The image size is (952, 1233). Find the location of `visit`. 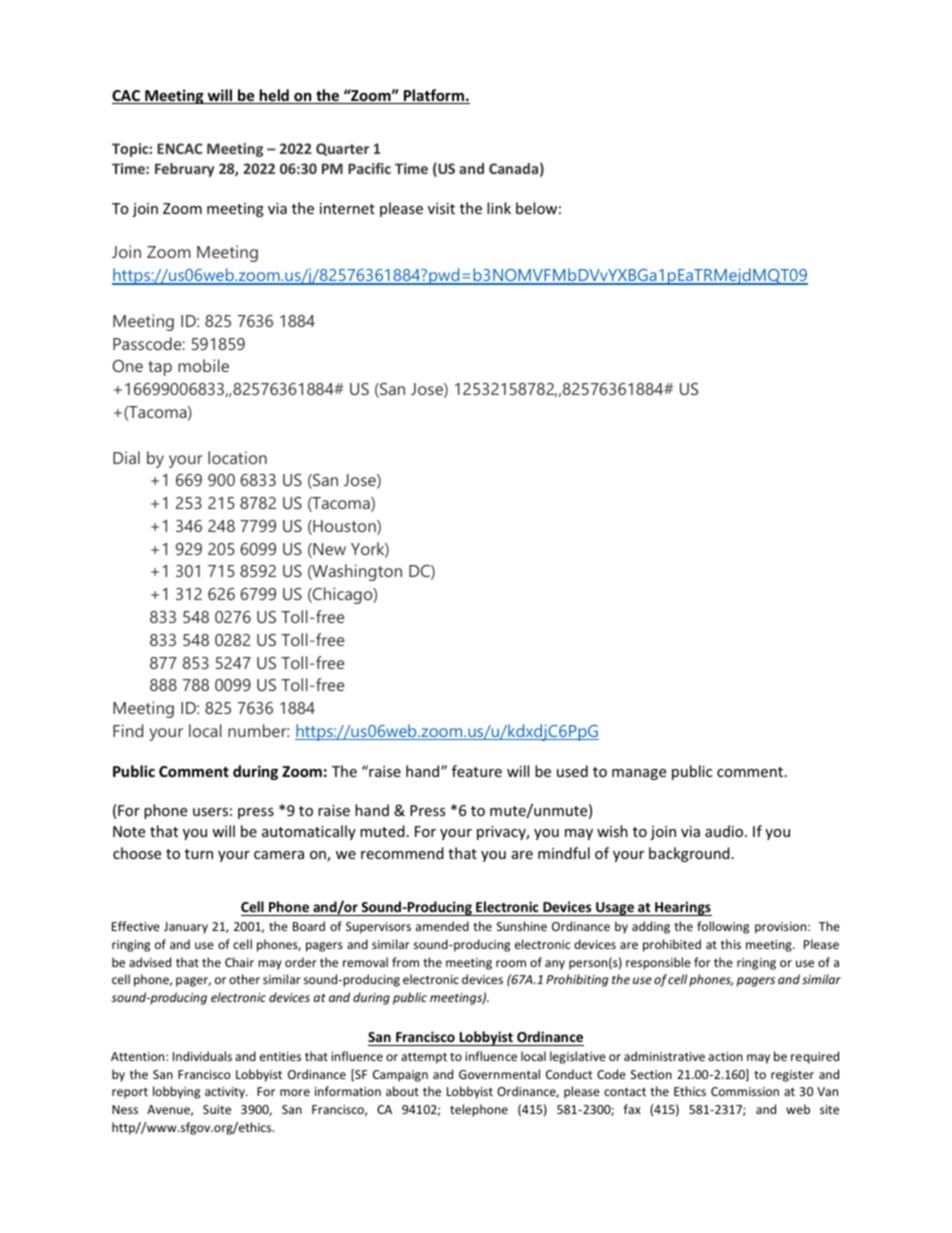

visit is located at coordinates (441, 208).
